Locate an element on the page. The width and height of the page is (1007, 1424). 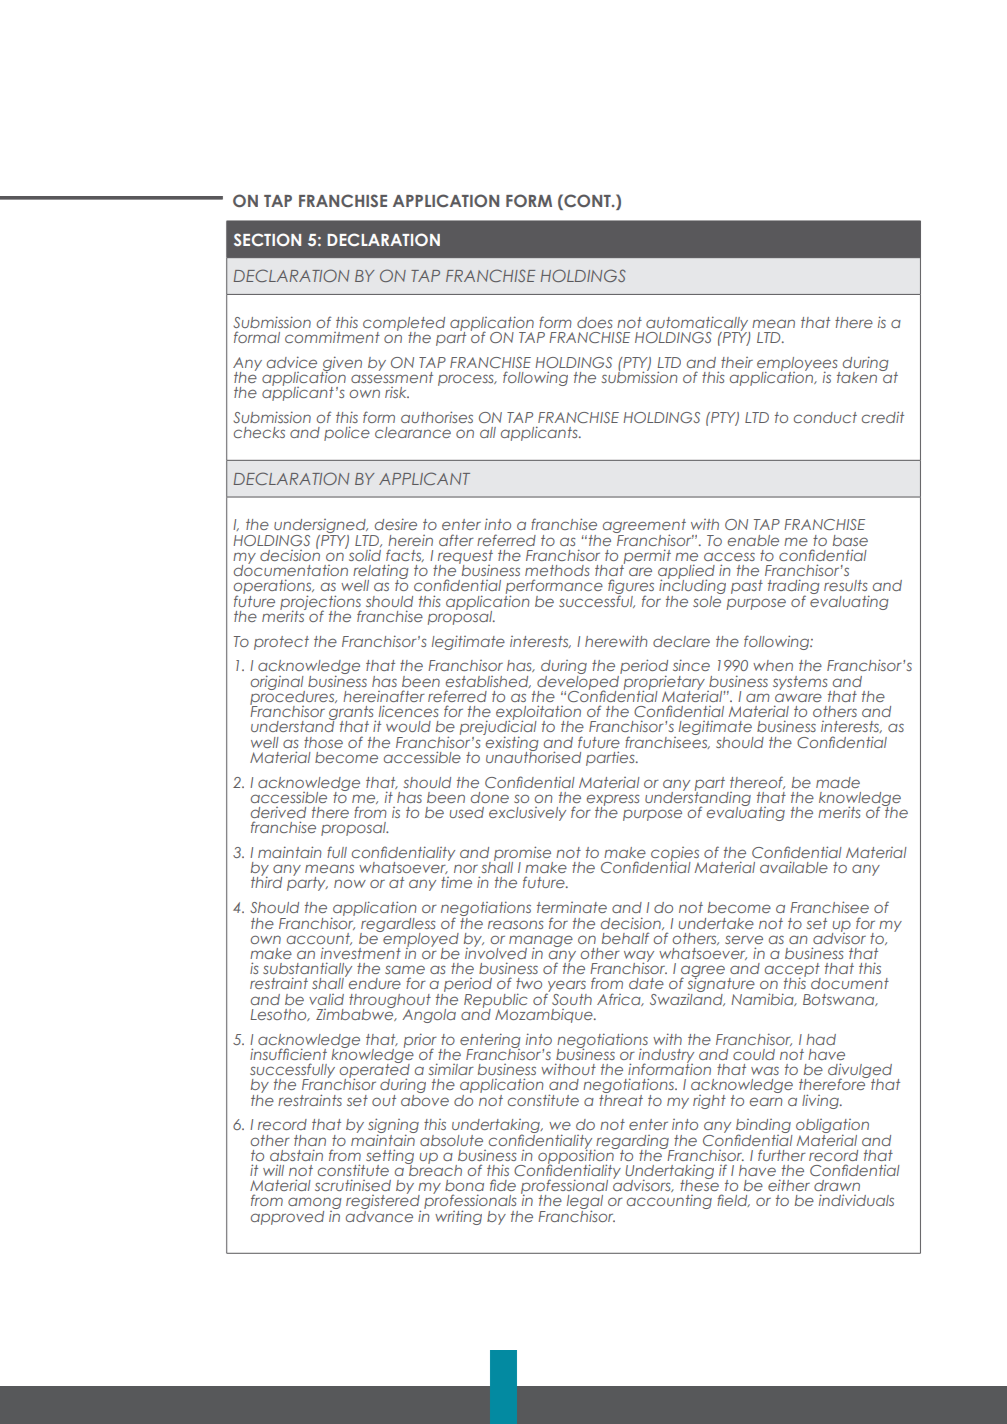
desire is located at coordinates (396, 524).
